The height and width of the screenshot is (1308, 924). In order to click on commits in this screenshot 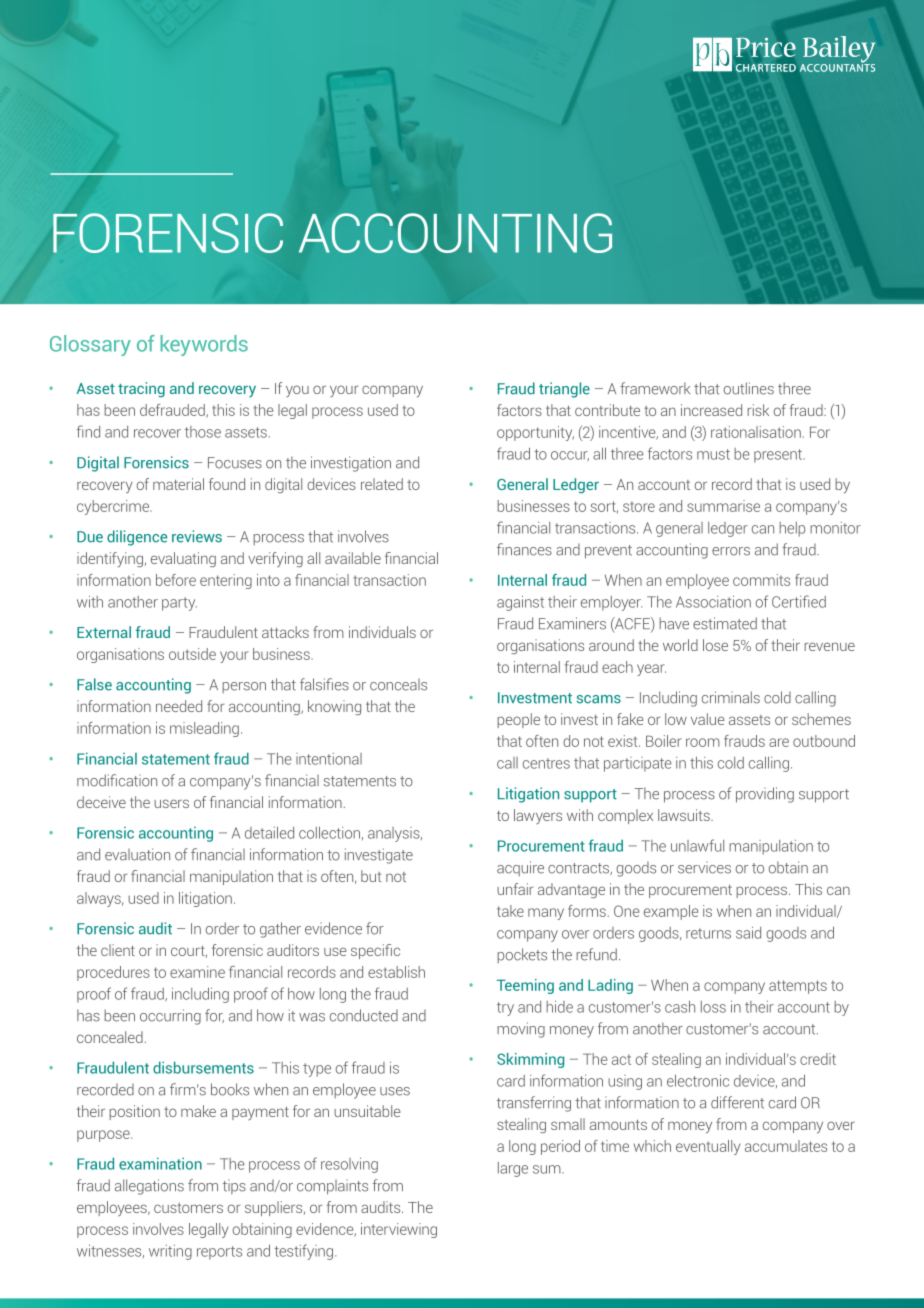, I will do `click(761, 580)`.
